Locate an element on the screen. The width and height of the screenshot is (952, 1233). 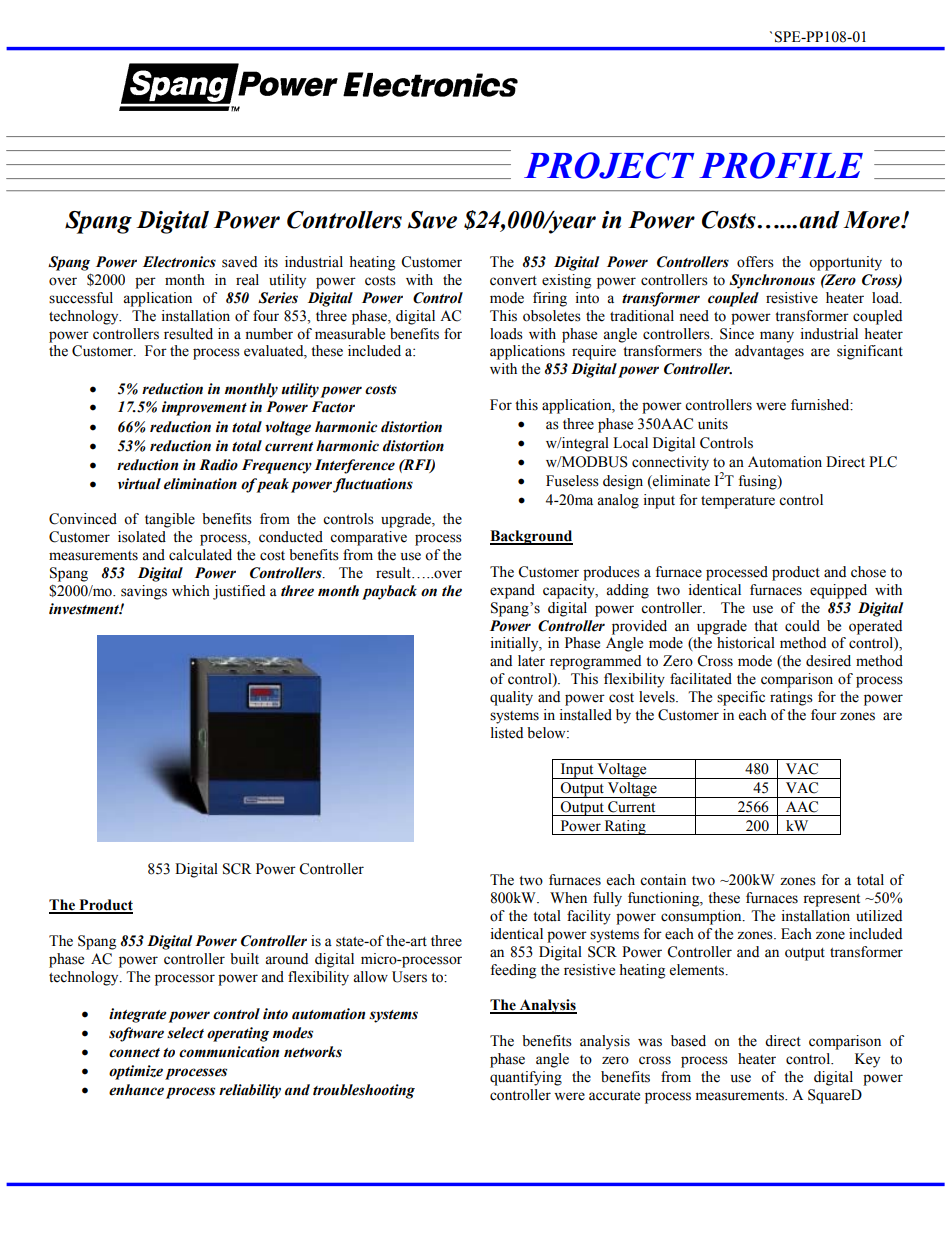
PROJECT is located at coordinates (609, 165).
